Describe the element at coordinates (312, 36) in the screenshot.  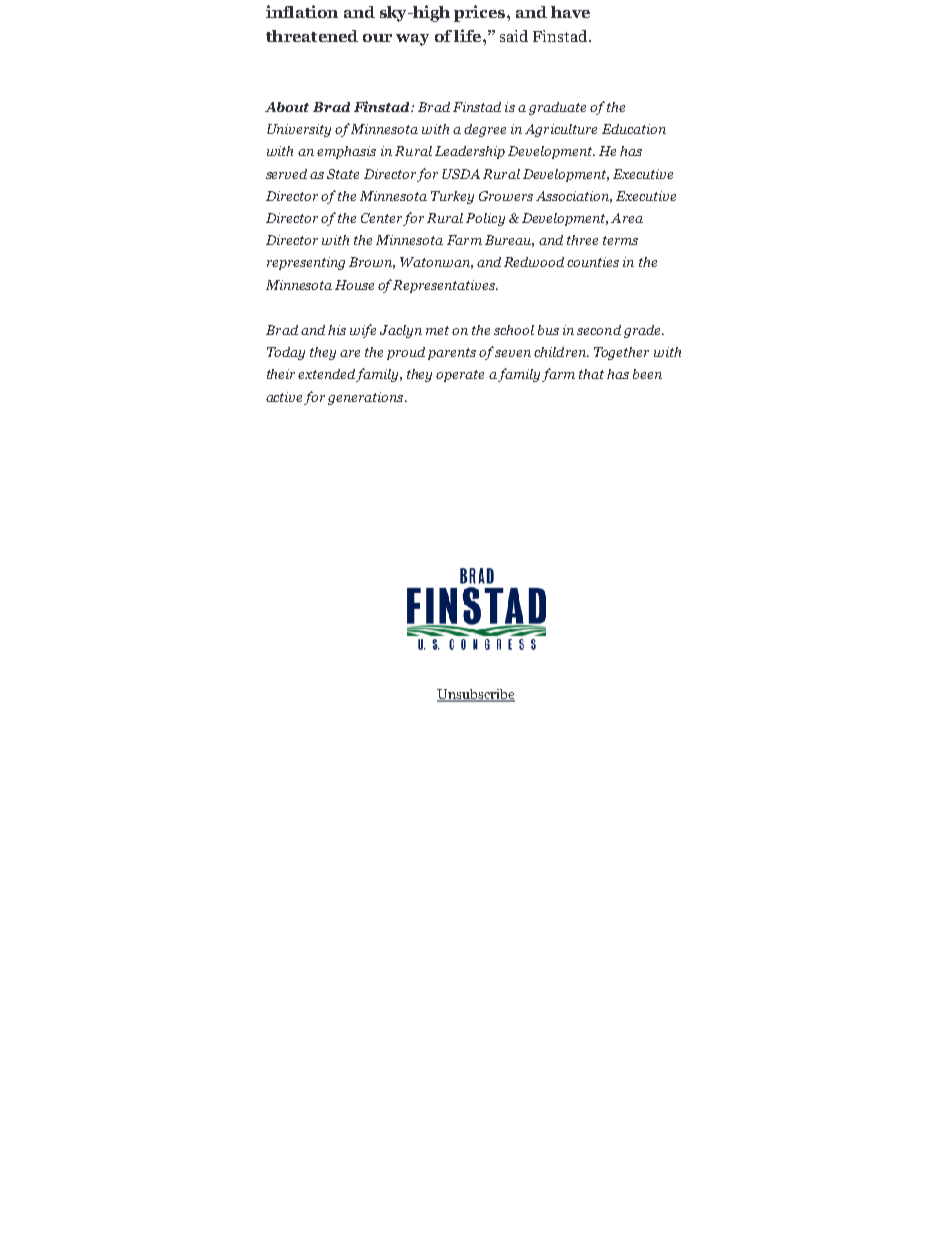
I see `threatened` at that location.
